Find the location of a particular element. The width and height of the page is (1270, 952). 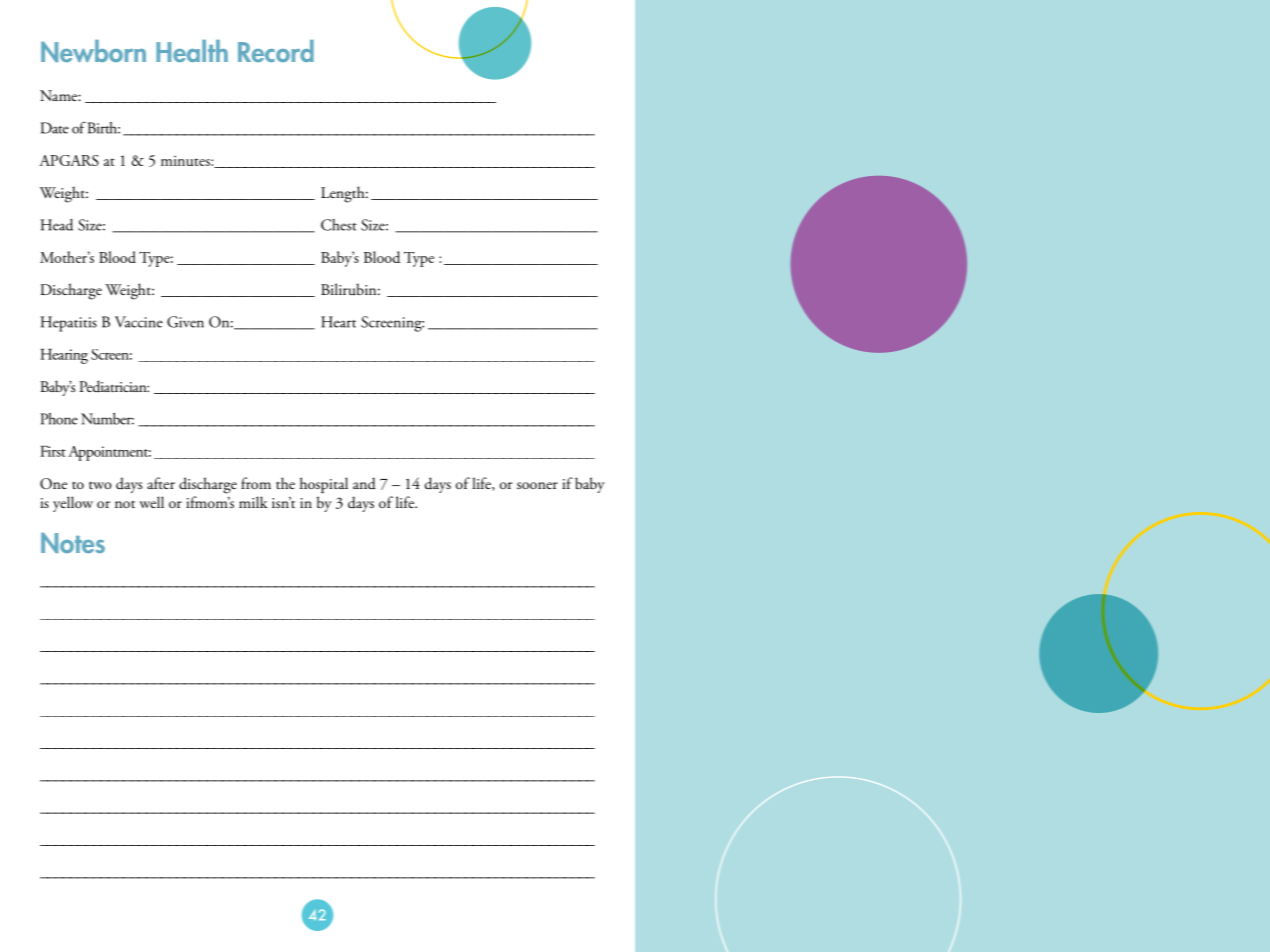

Newborn is located at coordinates (93, 51).
